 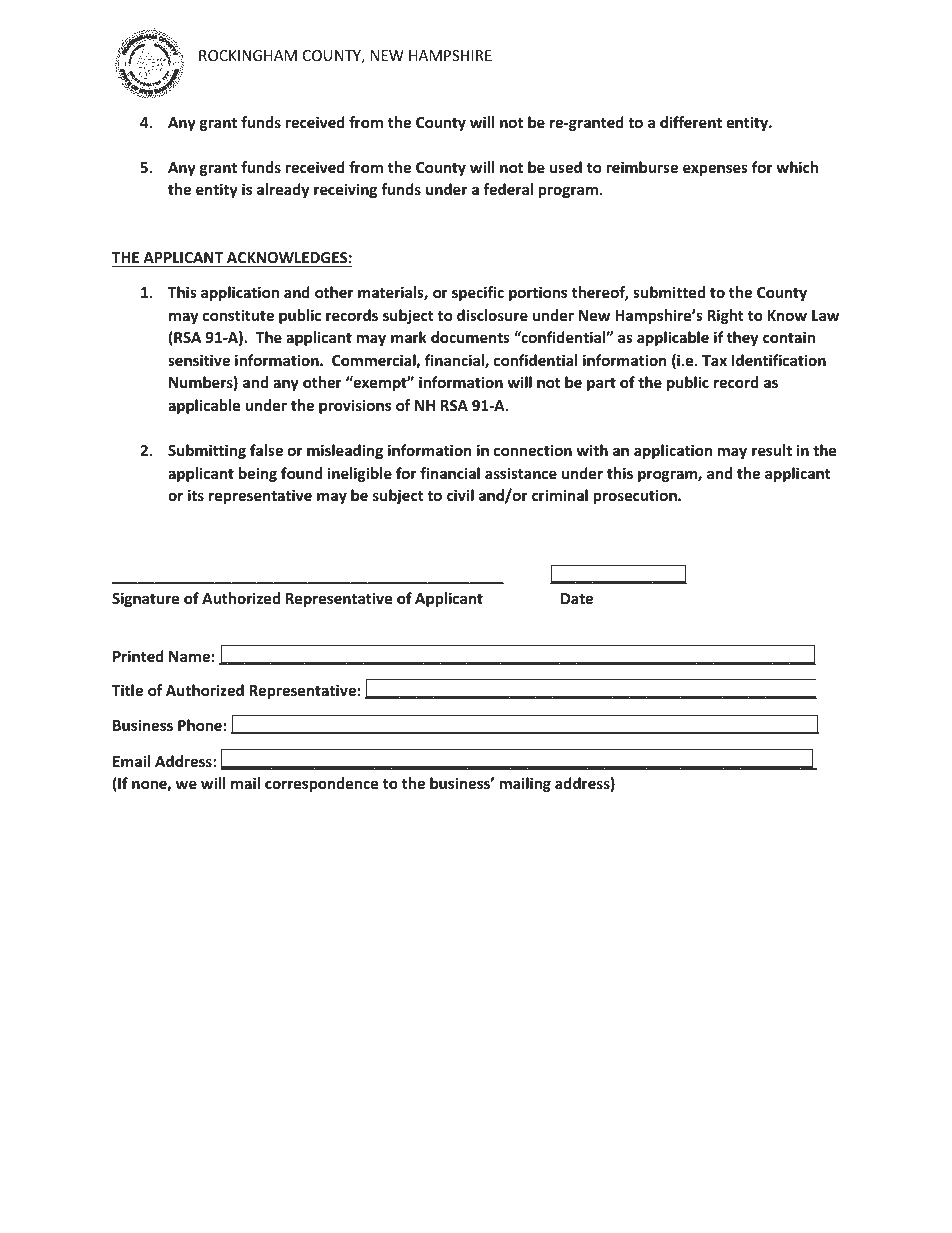 What do you see at coordinates (715, 170) in the screenshot?
I see `expenses` at bounding box center [715, 170].
